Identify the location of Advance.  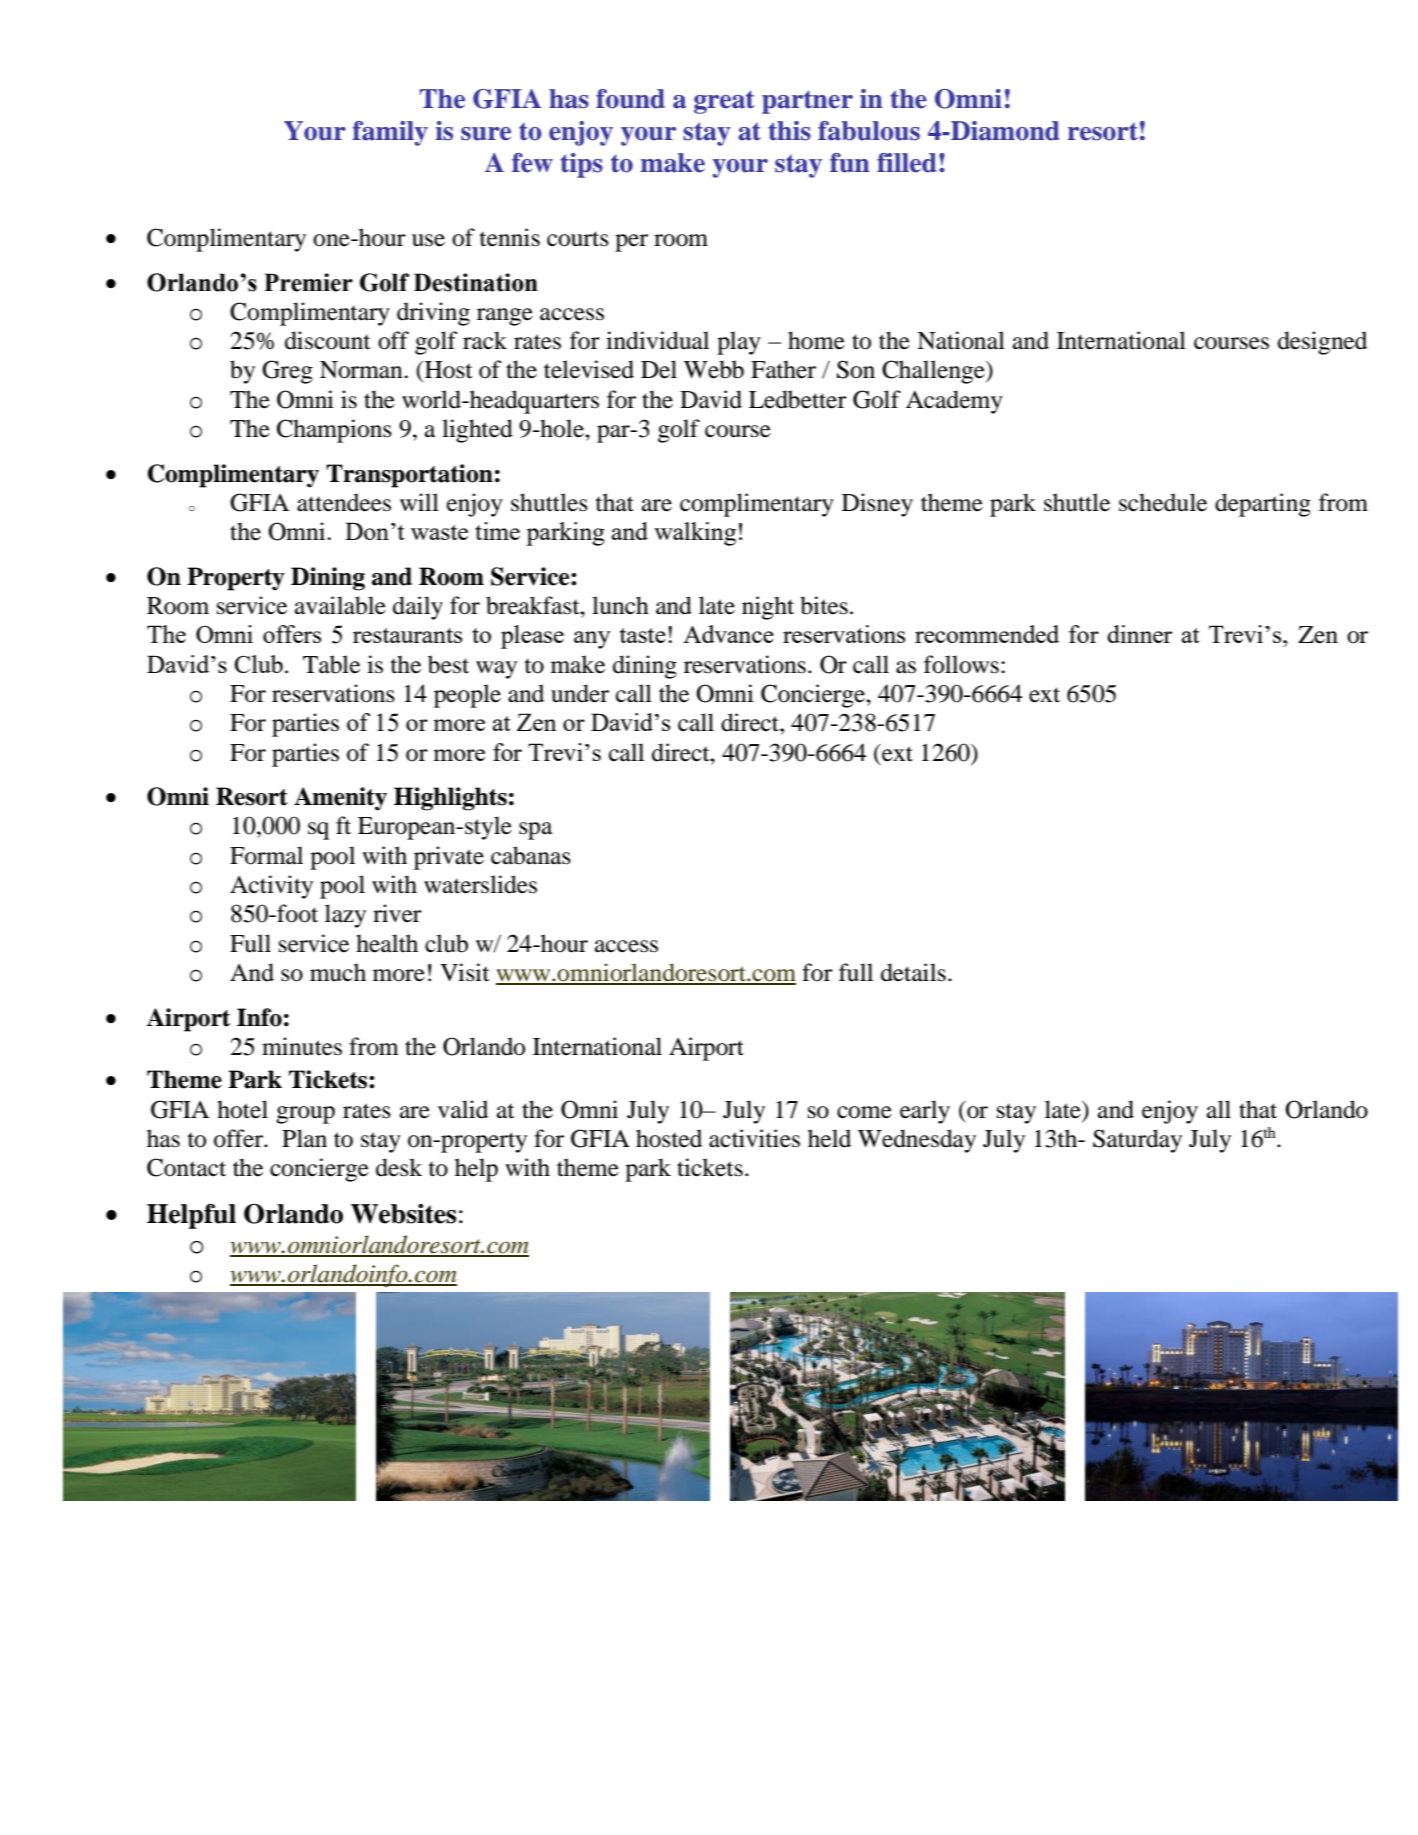
(728, 634).
